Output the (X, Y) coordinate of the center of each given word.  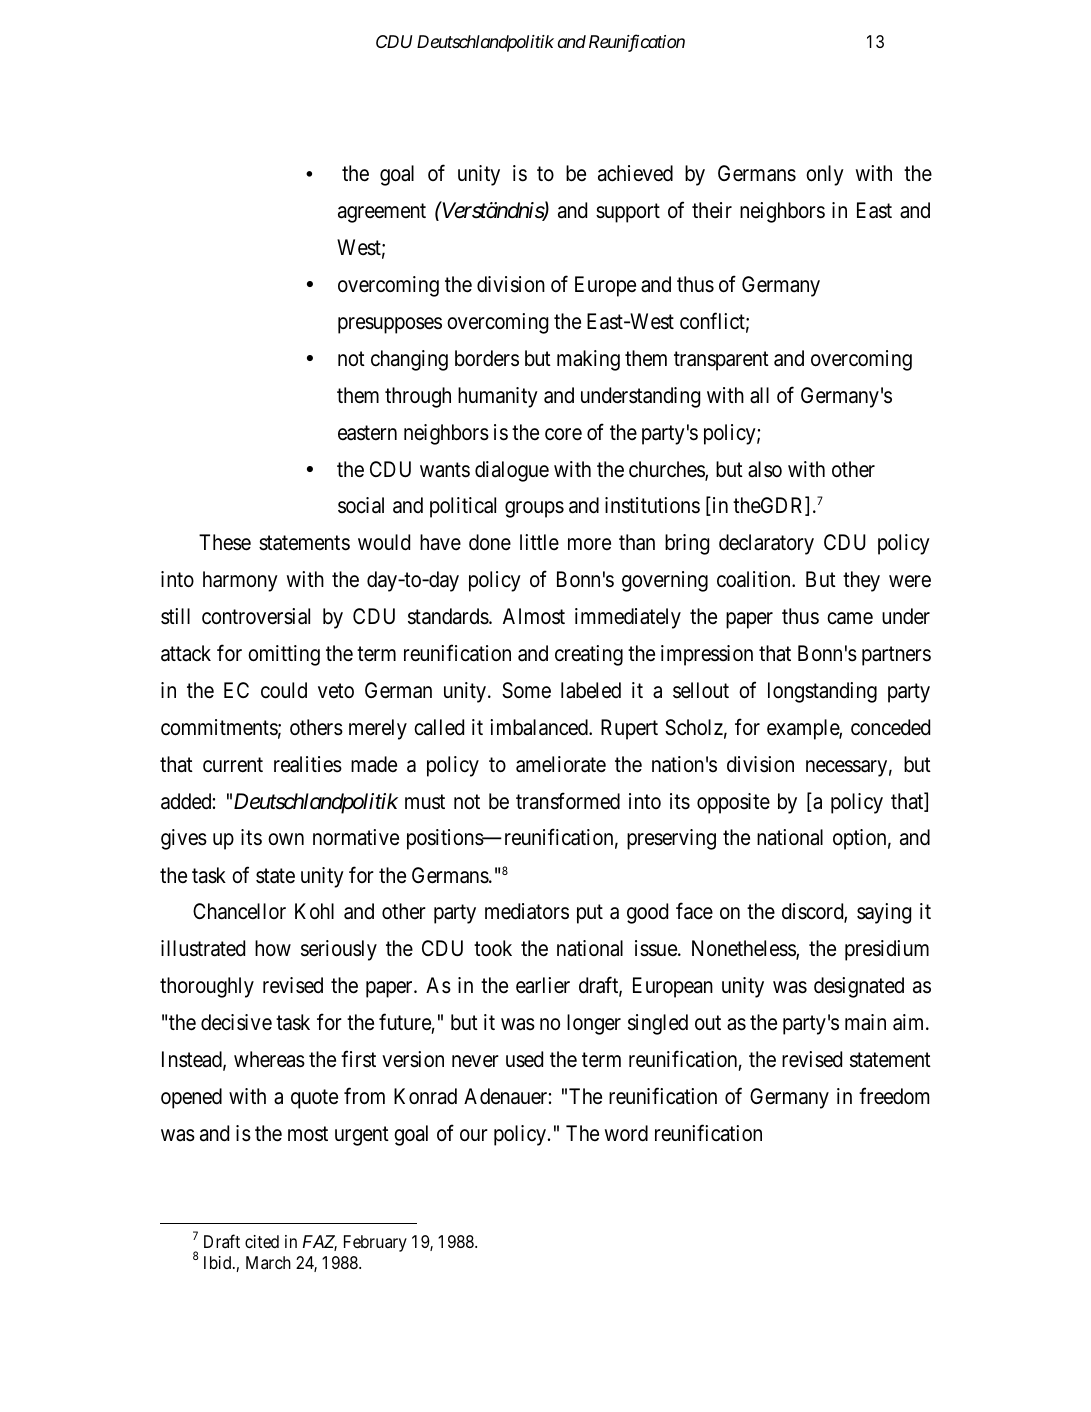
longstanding (822, 692)
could (284, 690)
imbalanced (540, 727)
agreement (382, 213)
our (474, 1135)
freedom (894, 1096)
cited (262, 1241)
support (628, 213)
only (825, 175)
